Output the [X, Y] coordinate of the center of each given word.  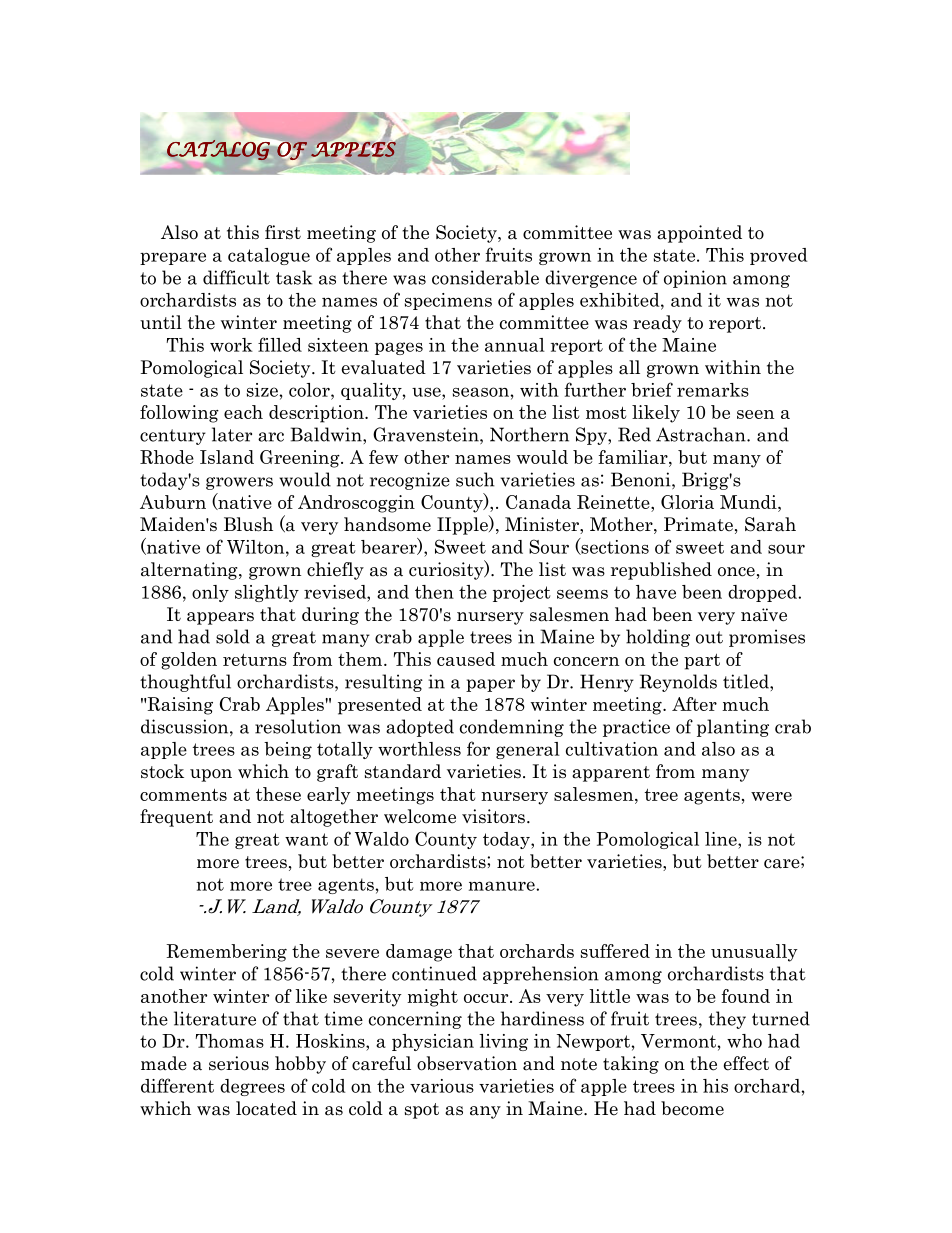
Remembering [226, 953]
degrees [252, 1087]
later [232, 434]
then [434, 592]
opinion [695, 279]
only [210, 593]
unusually [754, 953]
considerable [485, 277]
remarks [713, 390]
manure [503, 886]
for [478, 748]
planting [733, 728]
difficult [236, 277]
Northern [529, 434]
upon [211, 775]
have [656, 592]
